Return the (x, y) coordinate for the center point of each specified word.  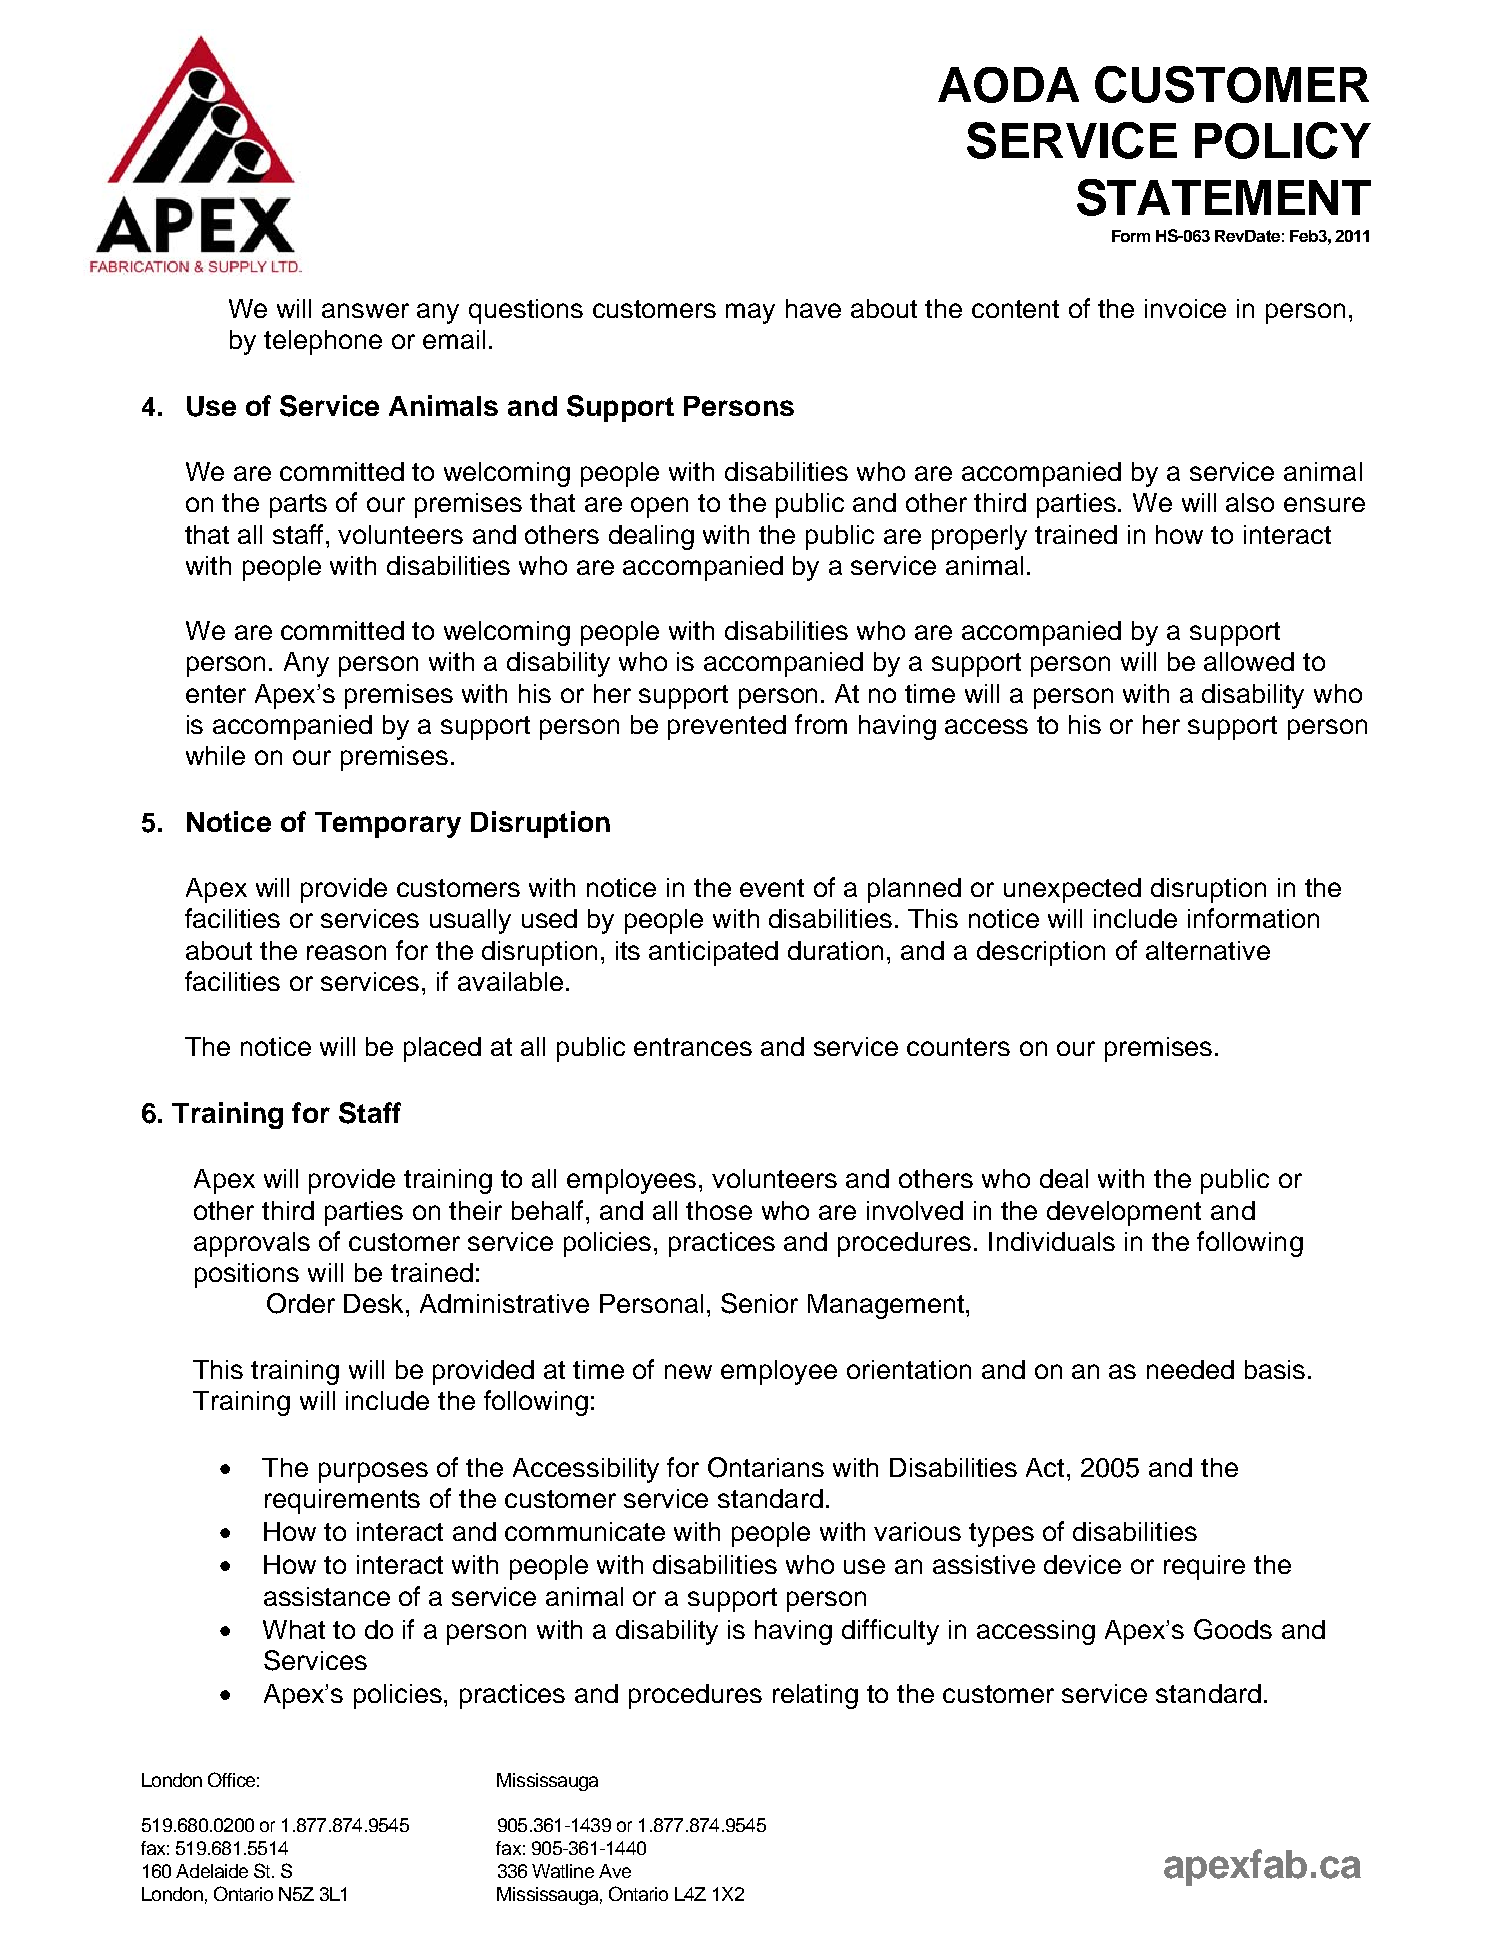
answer (365, 310)
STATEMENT (1224, 197)
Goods (1233, 1629)
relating (815, 1696)
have (813, 308)
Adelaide (212, 1871)
